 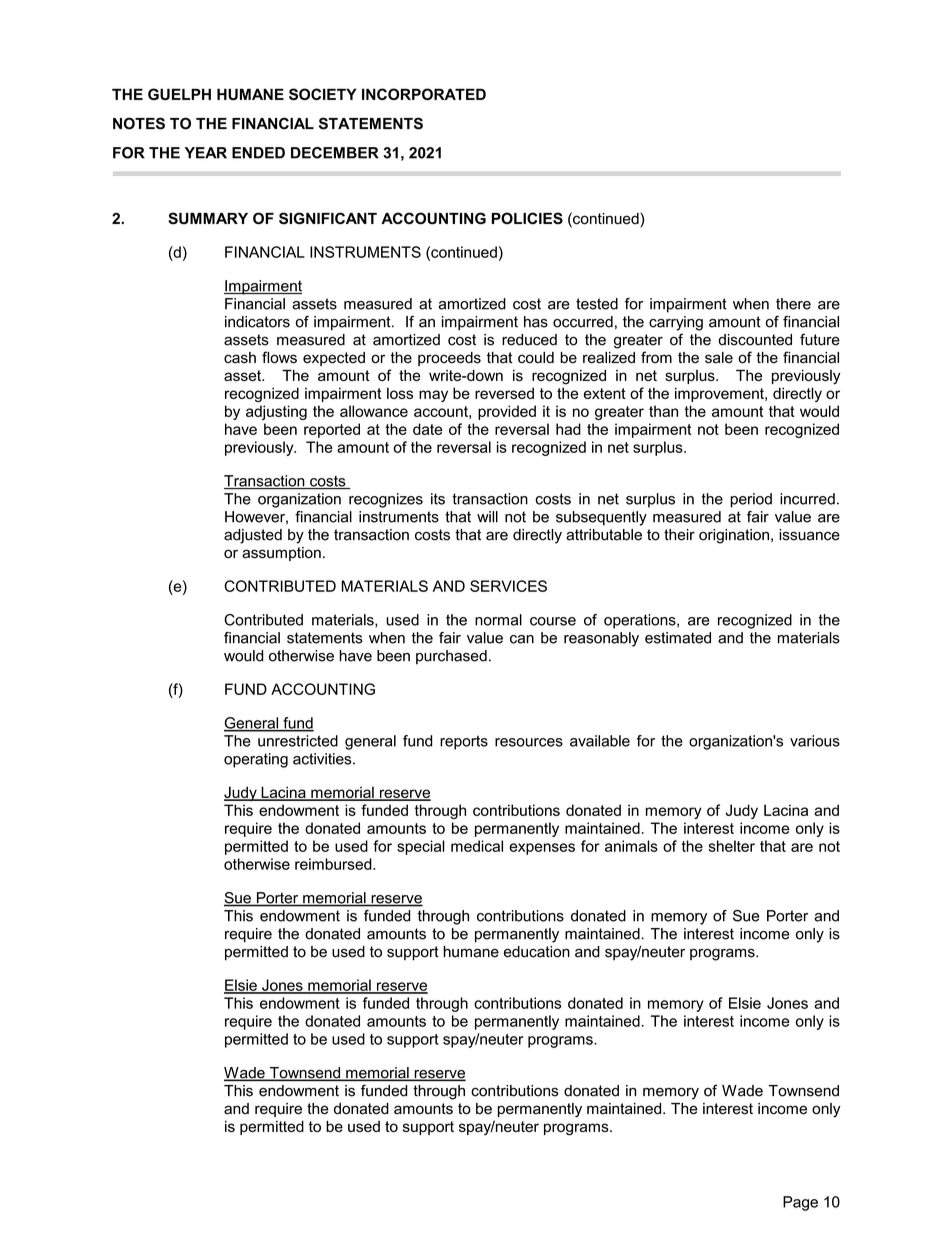 I want to click on reimbursed, so click(x=334, y=864).
